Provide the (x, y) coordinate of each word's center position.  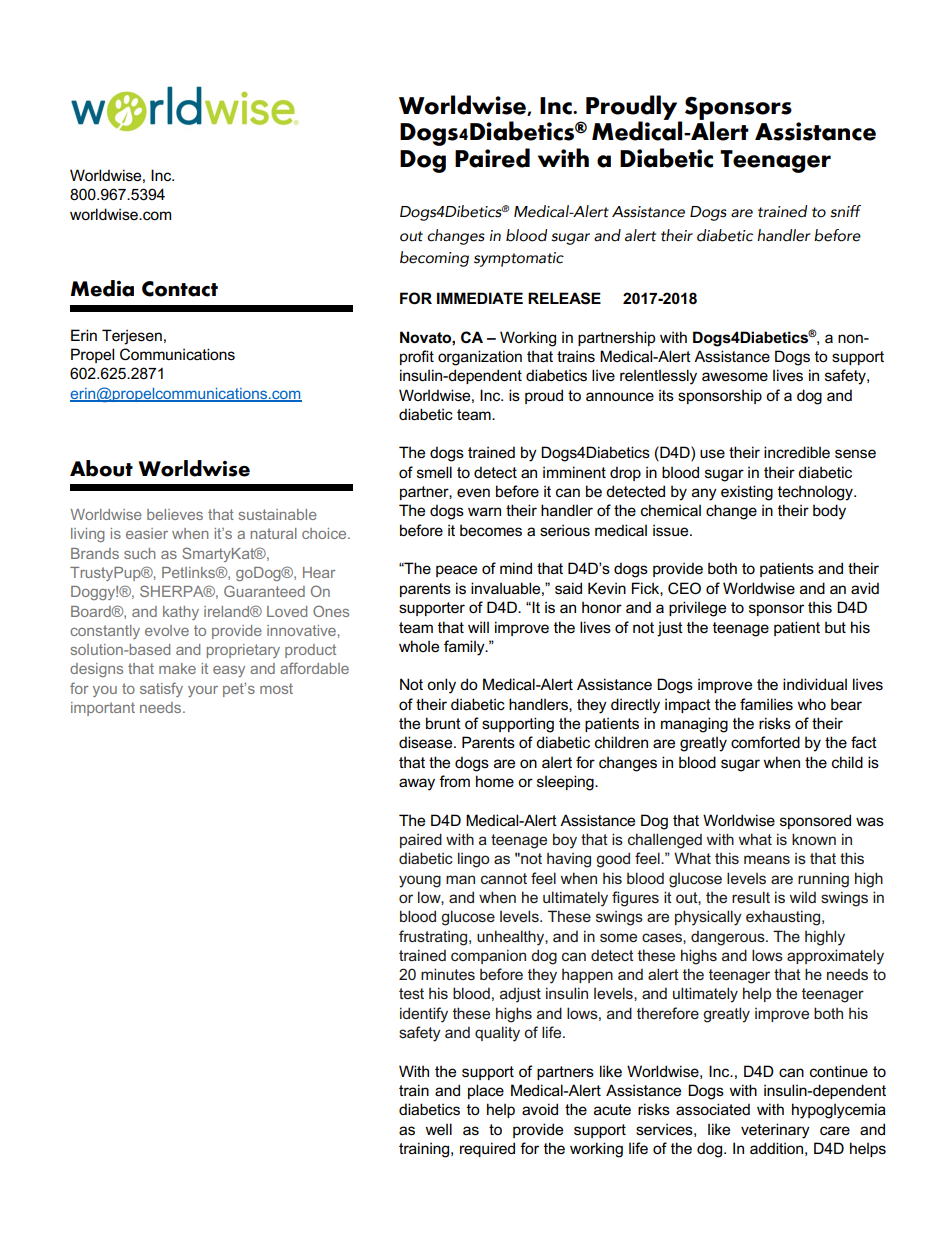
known (814, 839)
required (487, 1149)
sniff (845, 211)
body (829, 512)
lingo (474, 860)
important (103, 709)
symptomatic (519, 259)
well (438, 1129)
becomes (491, 530)
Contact (180, 289)
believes (175, 514)
